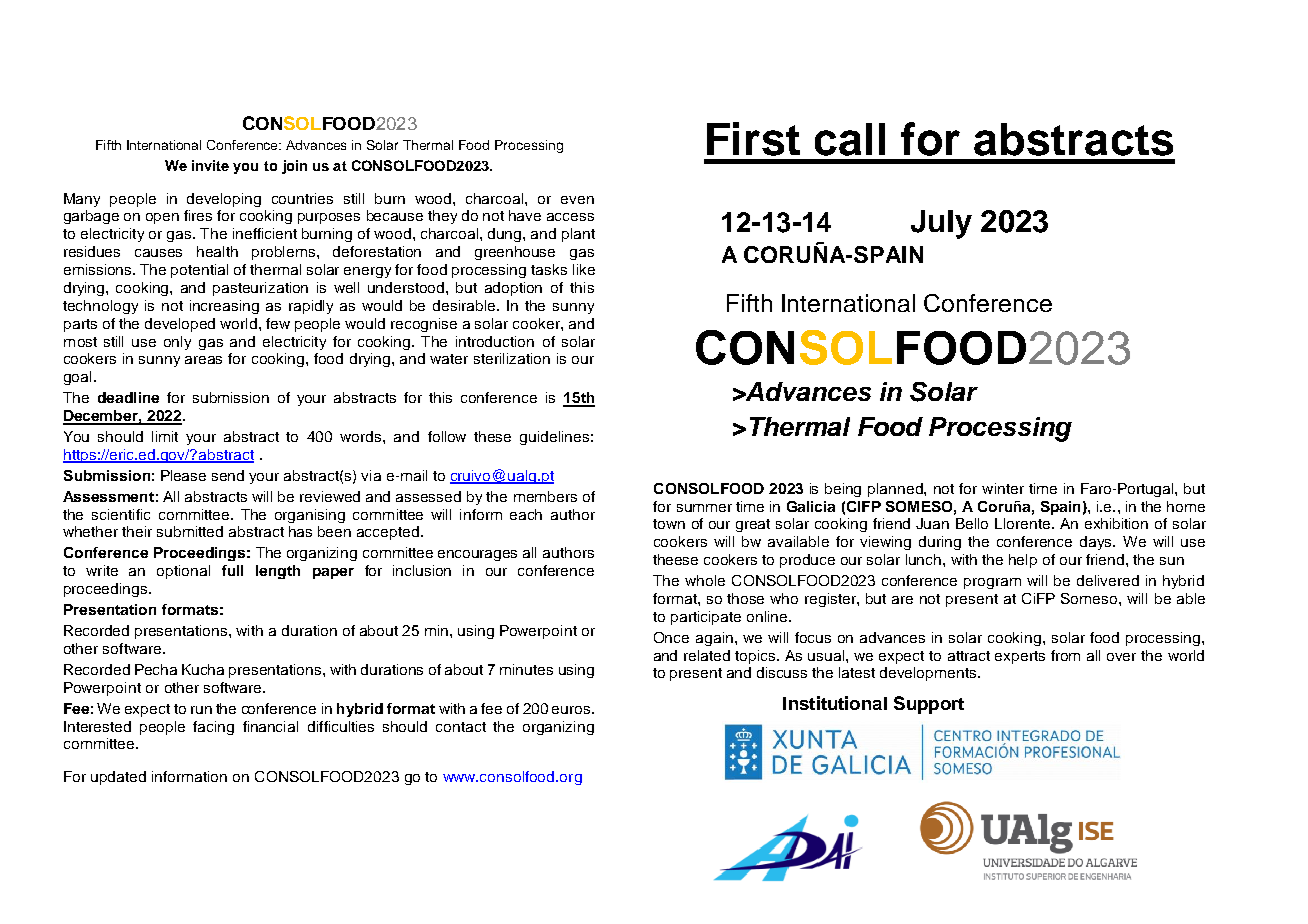 The width and height of the screenshot is (1308, 924). What do you see at coordinates (1023, 561) in the screenshot?
I see `help` at bounding box center [1023, 561].
